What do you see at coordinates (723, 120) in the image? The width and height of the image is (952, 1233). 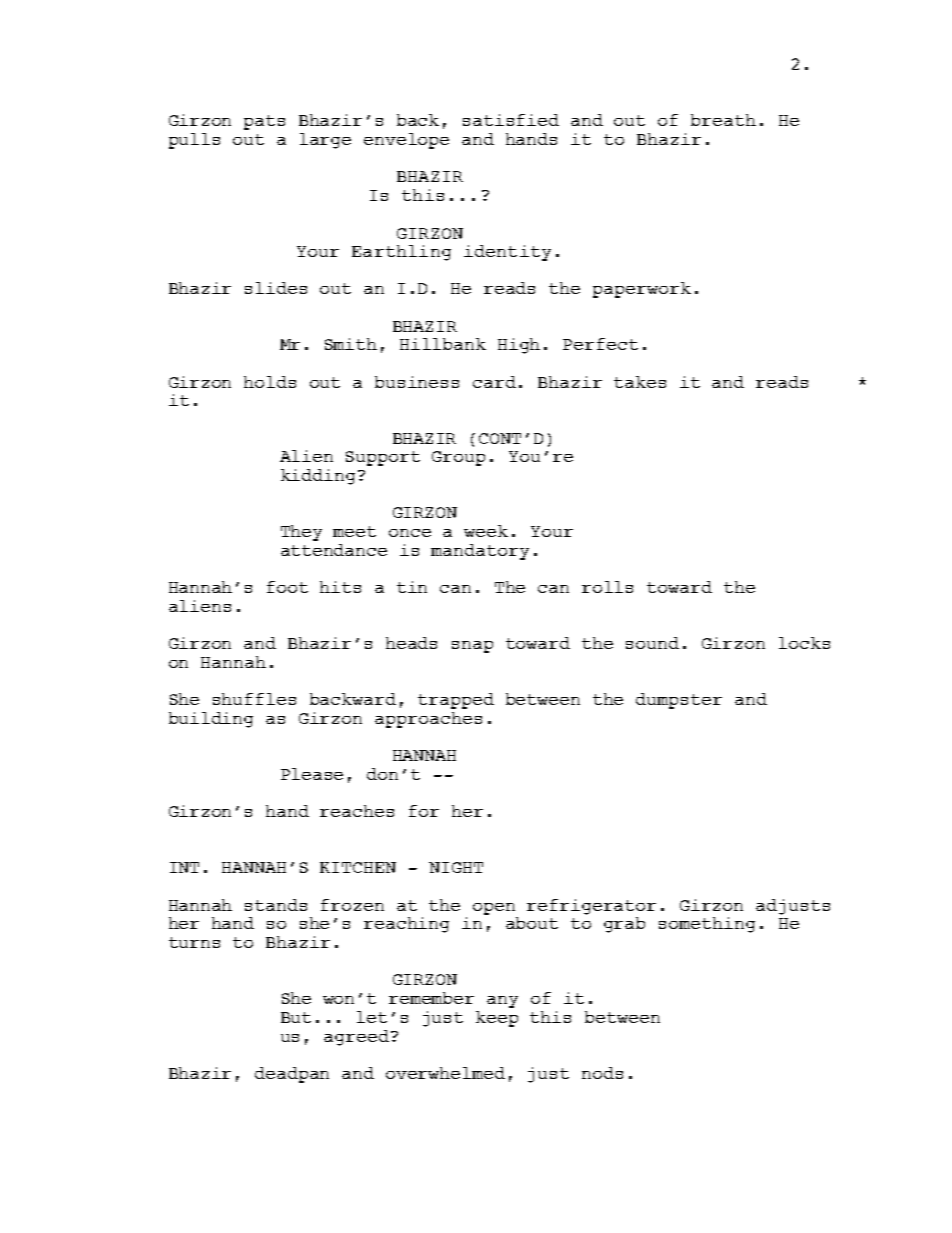 I see `breath` at bounding box center [723, 120].
